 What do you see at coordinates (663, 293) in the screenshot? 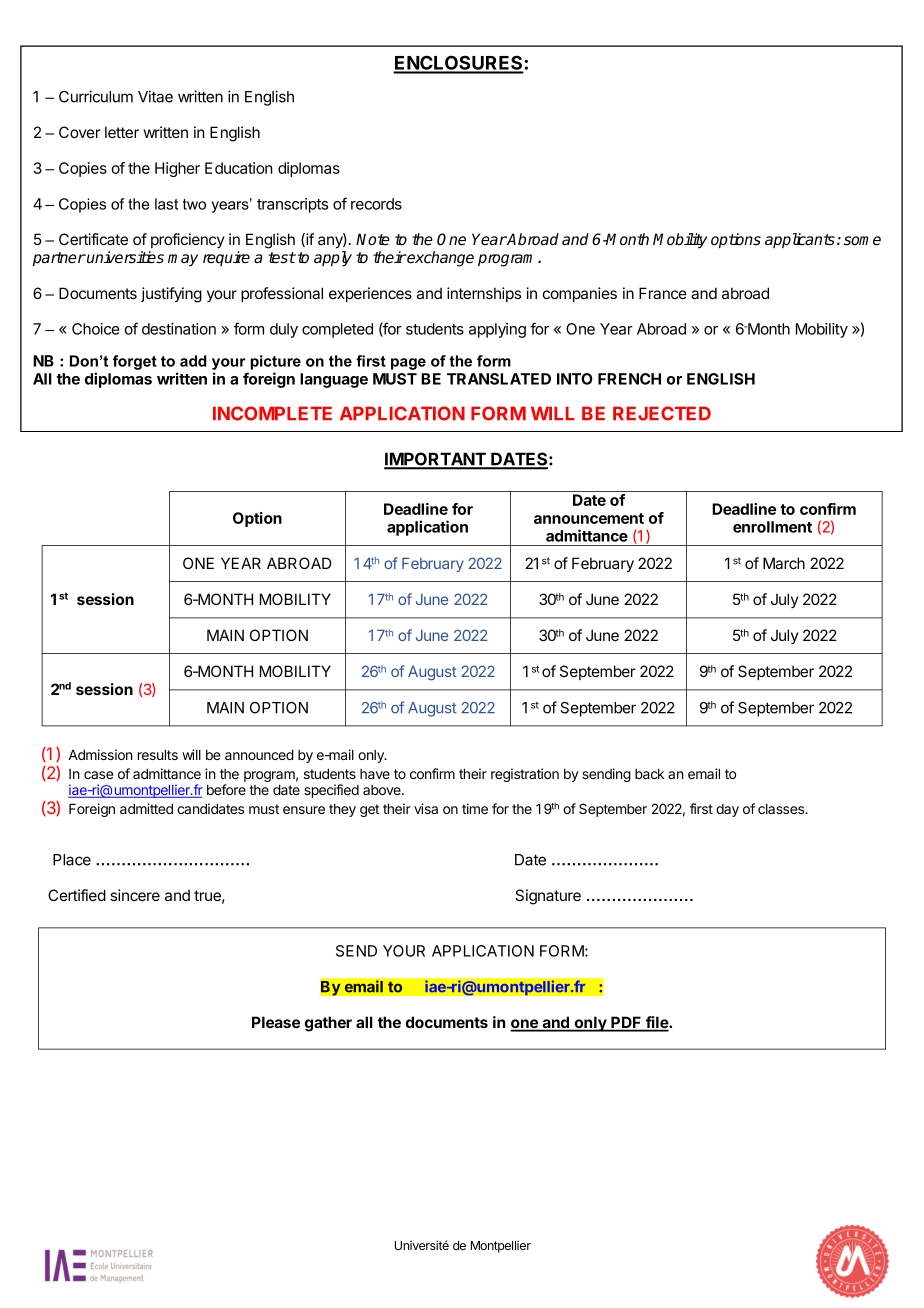
I see `France` at bounding box center [663, 293].
